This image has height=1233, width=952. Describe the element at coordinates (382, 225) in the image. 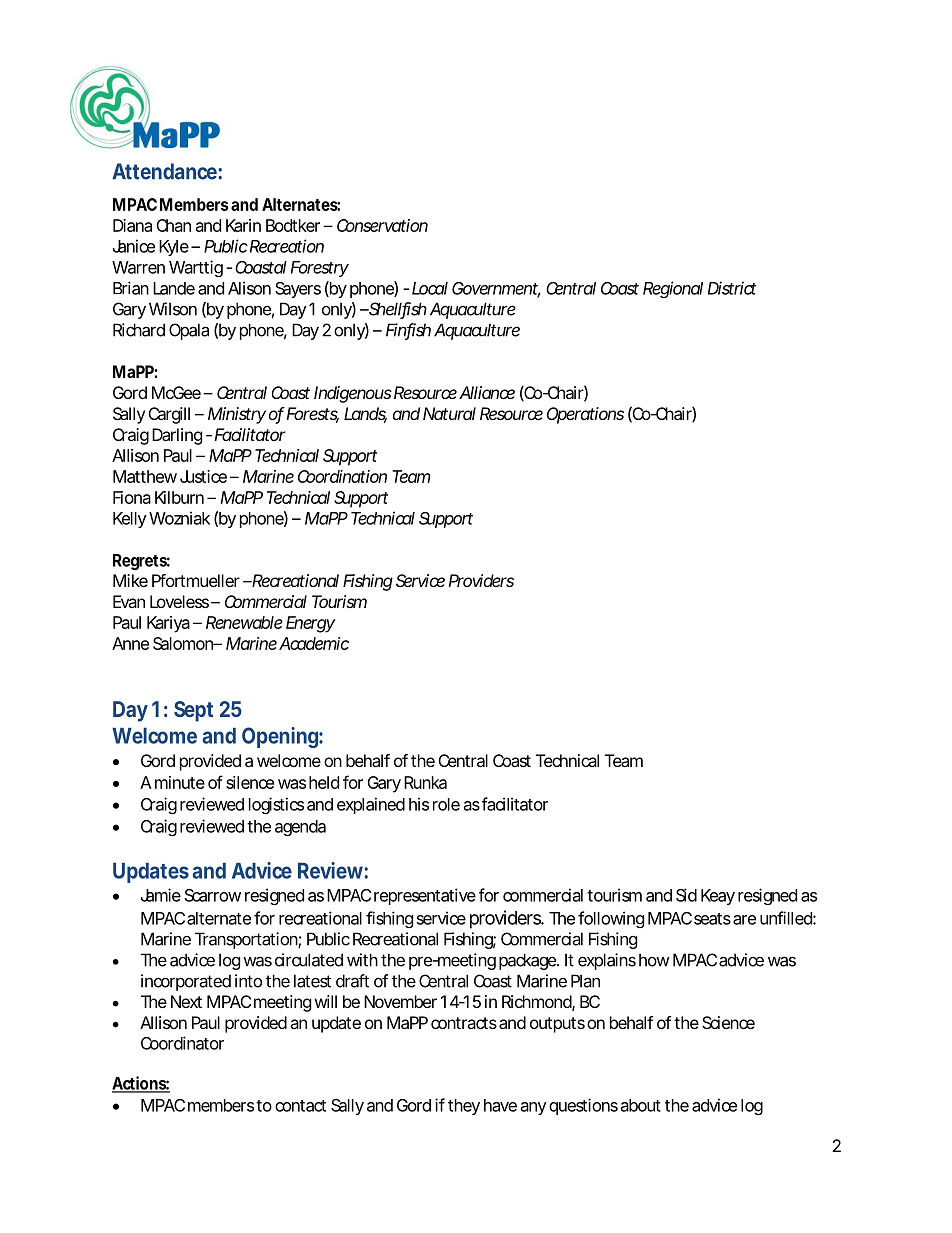

I see `Conservation` at that location.
